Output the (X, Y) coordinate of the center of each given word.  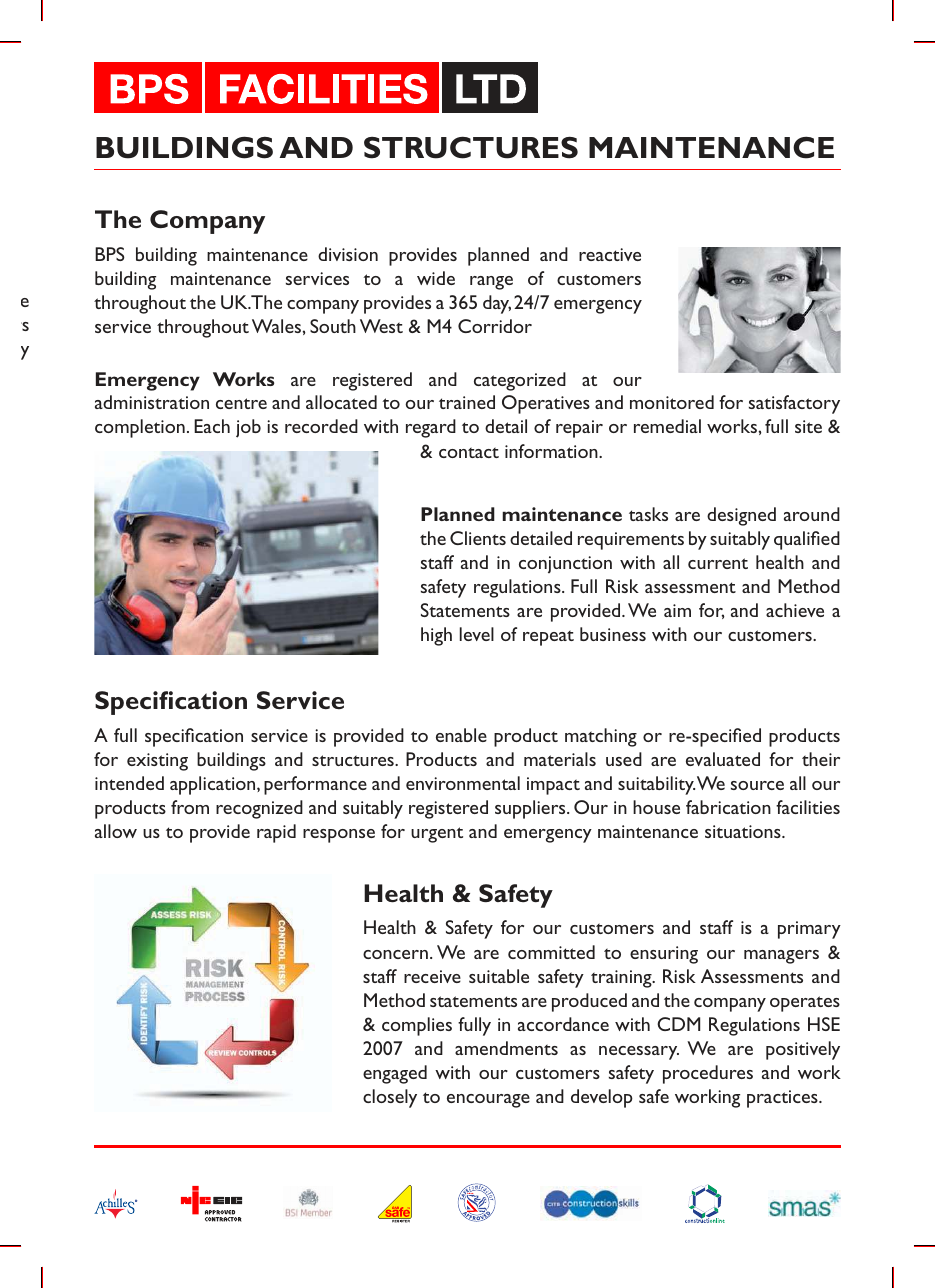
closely (390, 1098)
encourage (488, 1101)
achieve (795, 610)
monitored (672, 402)
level (477, 634)
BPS (110, 254)
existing (157, 762)
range (491, 283)
